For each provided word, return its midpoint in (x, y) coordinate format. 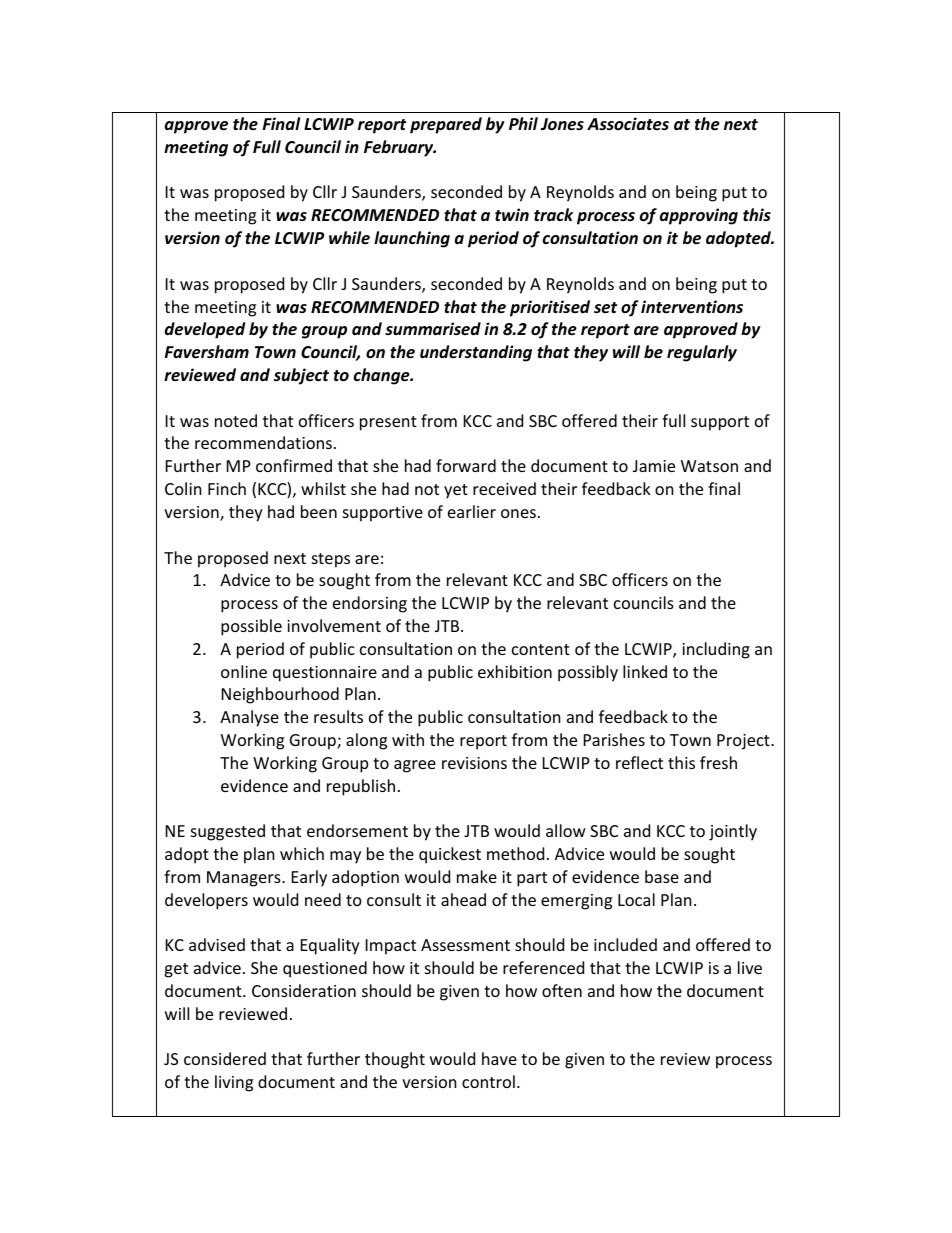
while (349, 237)
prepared (446, 125)
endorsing (370, 604)
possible (251, 627)
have (499, 1058)
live (750, 967)
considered (225, 1058)
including (716, 650)
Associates (628, 124)
